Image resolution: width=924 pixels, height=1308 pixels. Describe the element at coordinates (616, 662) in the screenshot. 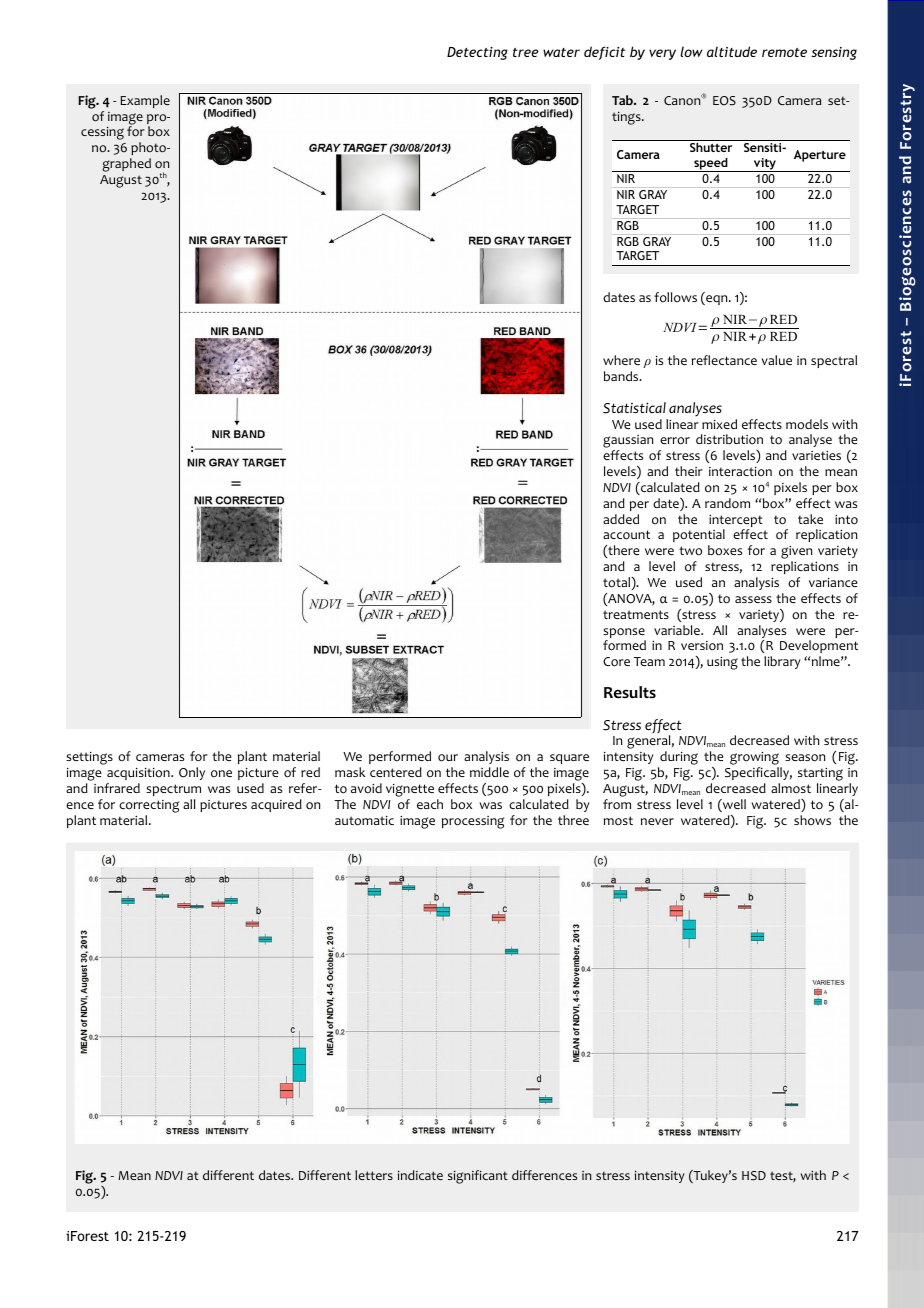

I see `Core` at that location.
